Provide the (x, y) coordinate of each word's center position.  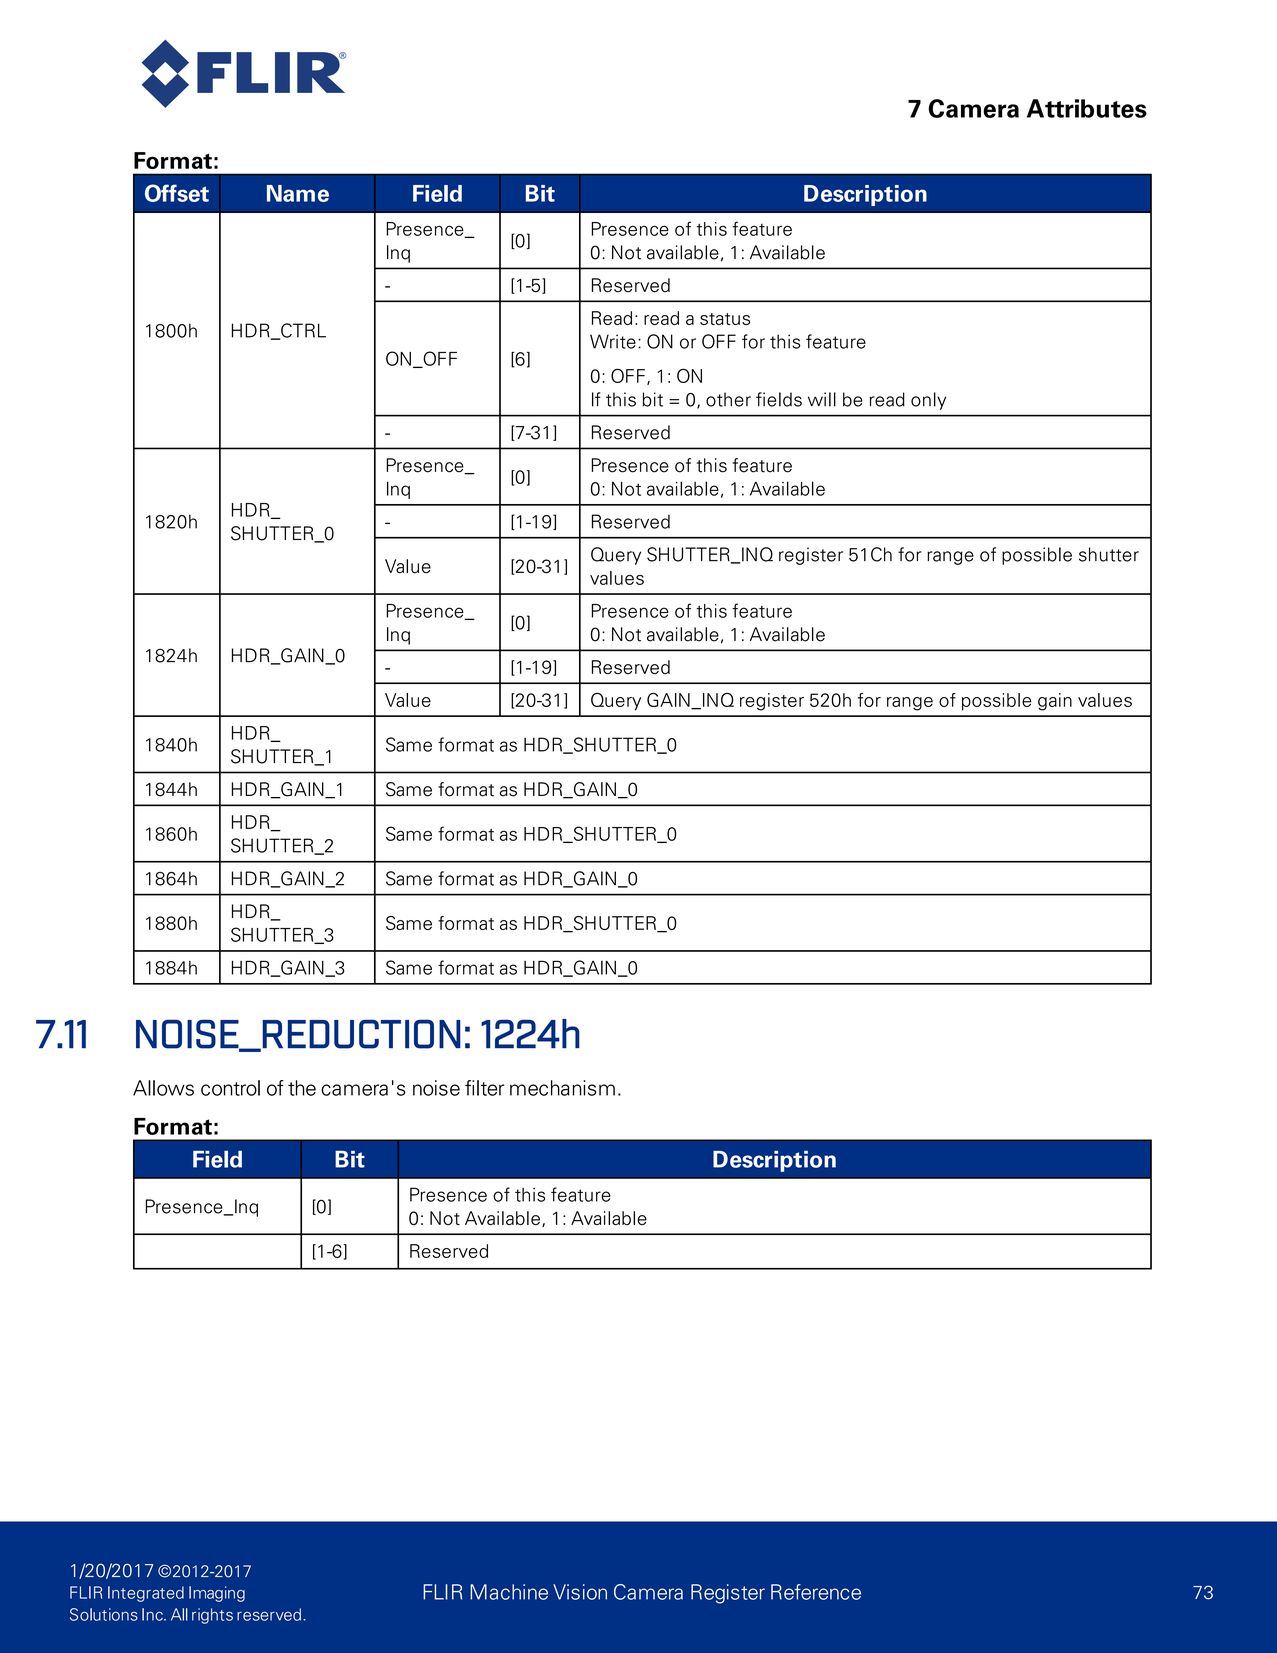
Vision (580, 1592)
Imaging (217, 1594)
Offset (177, 193)
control (230, 1088)
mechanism (562, 1088)
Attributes (1087, 108)
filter (485, 1088)
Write (613, 341)
